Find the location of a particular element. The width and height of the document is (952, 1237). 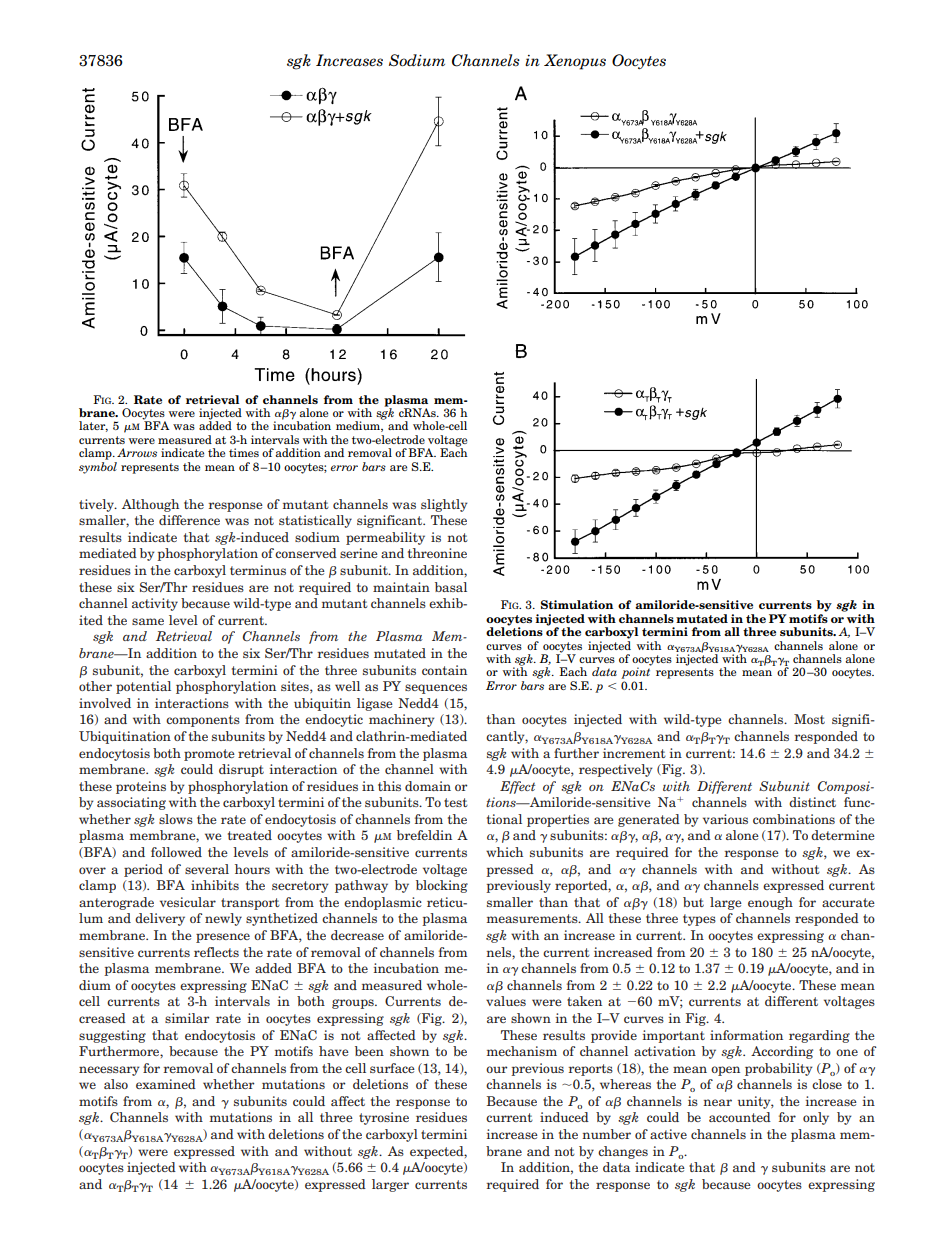

Stimulation is located at coordinates (577, 604).
